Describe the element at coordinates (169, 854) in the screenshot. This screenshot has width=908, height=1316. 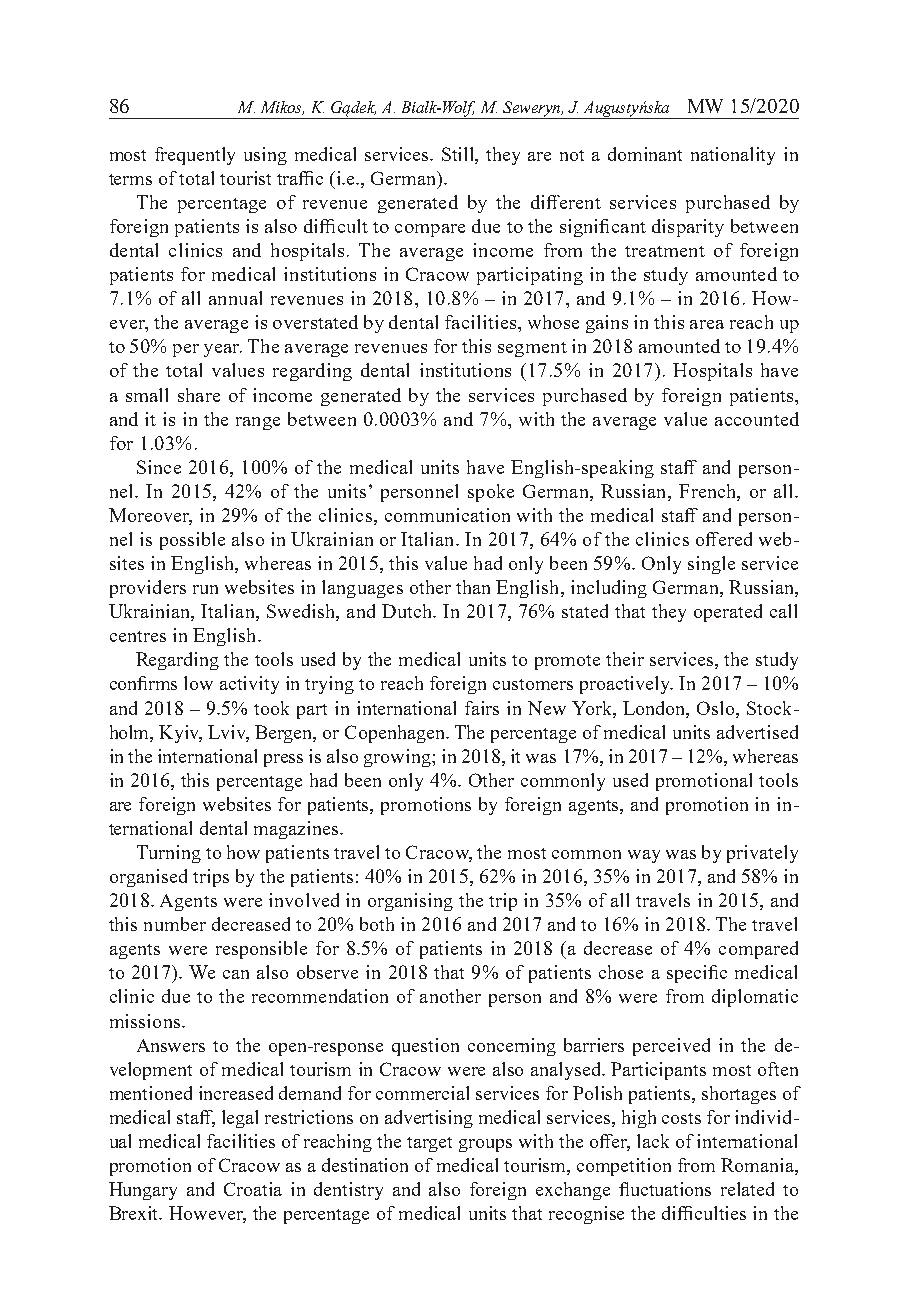
I see `Turning` at that location.
